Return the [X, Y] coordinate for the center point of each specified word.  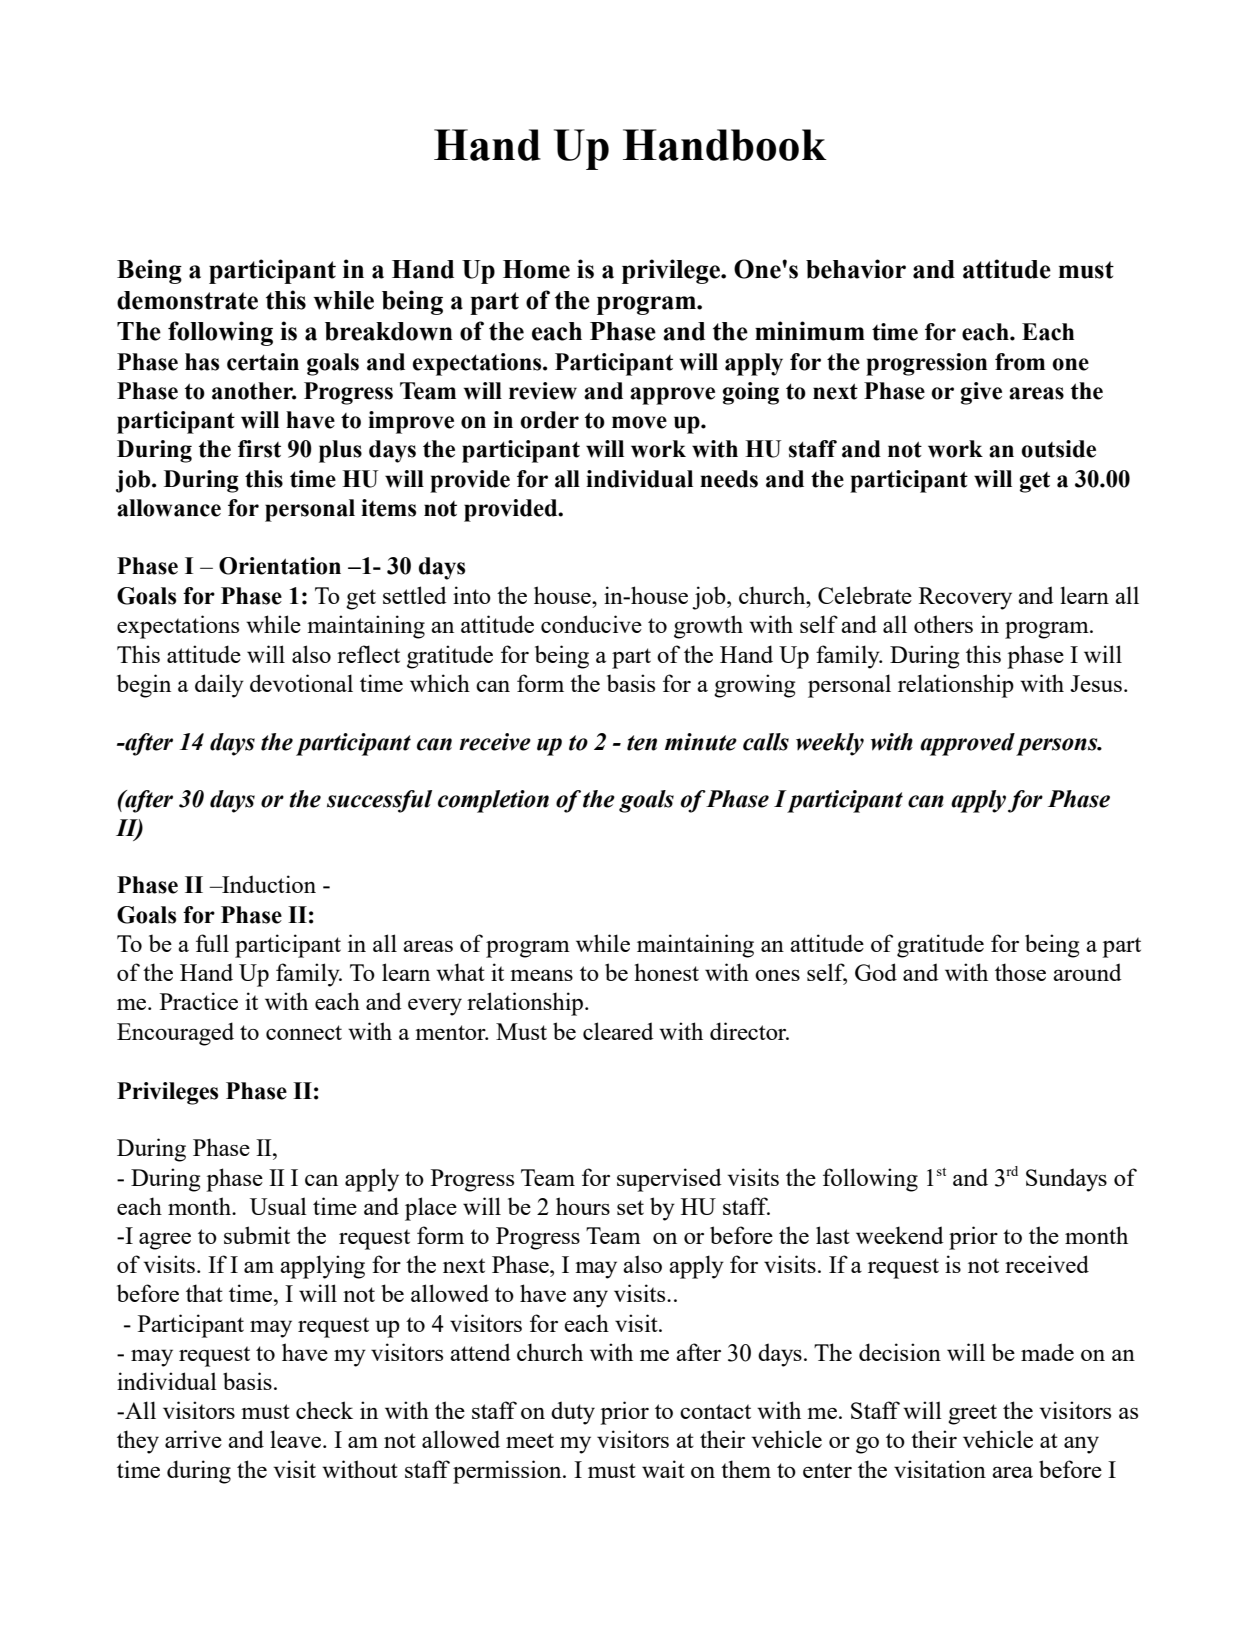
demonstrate [187, 300]
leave [297, 1439]
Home [536, 269]
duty [573, 1413]
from [1020, 362]
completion [493, 801]
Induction [268, 884]
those [1020, 972]
